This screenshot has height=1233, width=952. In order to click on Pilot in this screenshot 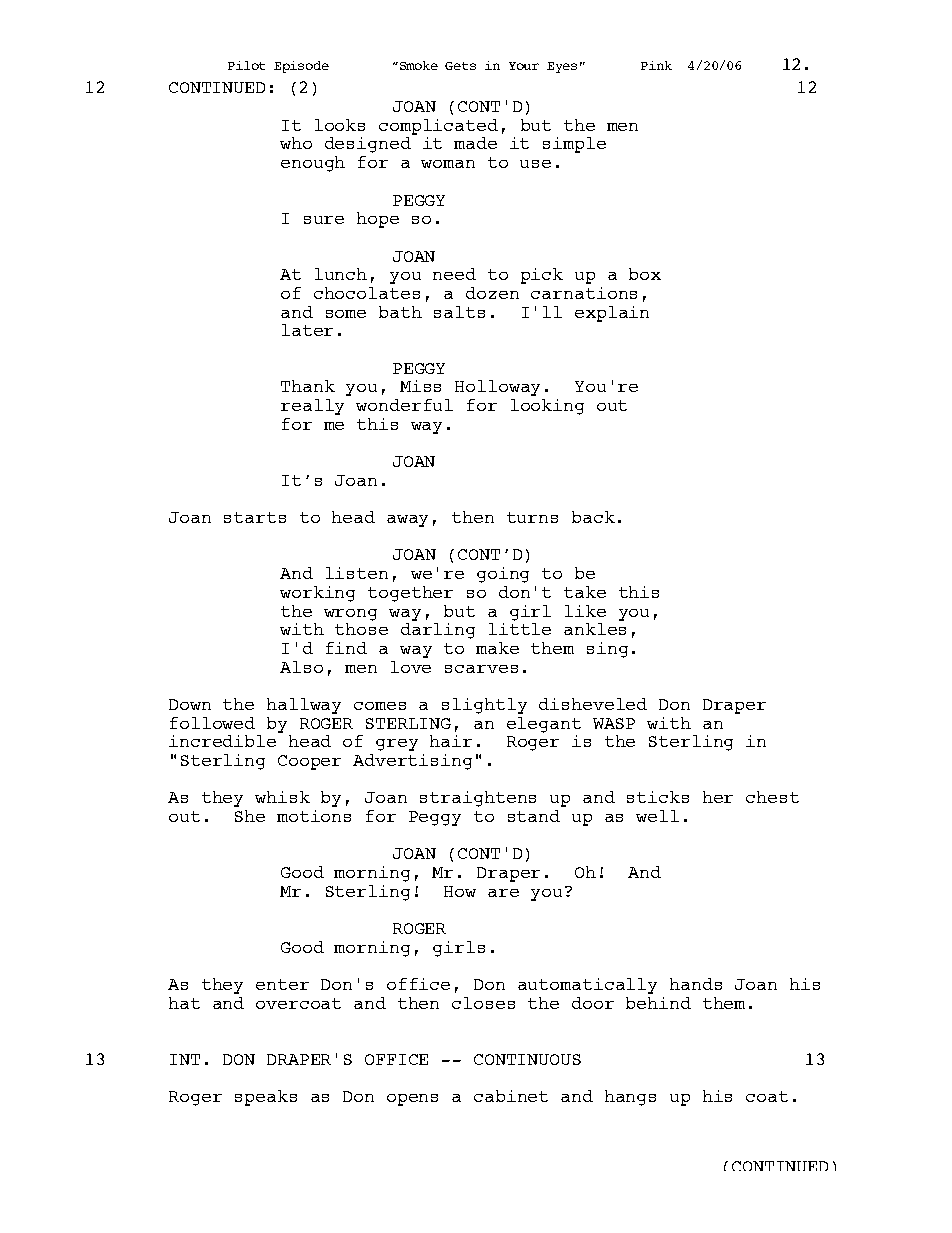, I will do `click(246, 65)`.
